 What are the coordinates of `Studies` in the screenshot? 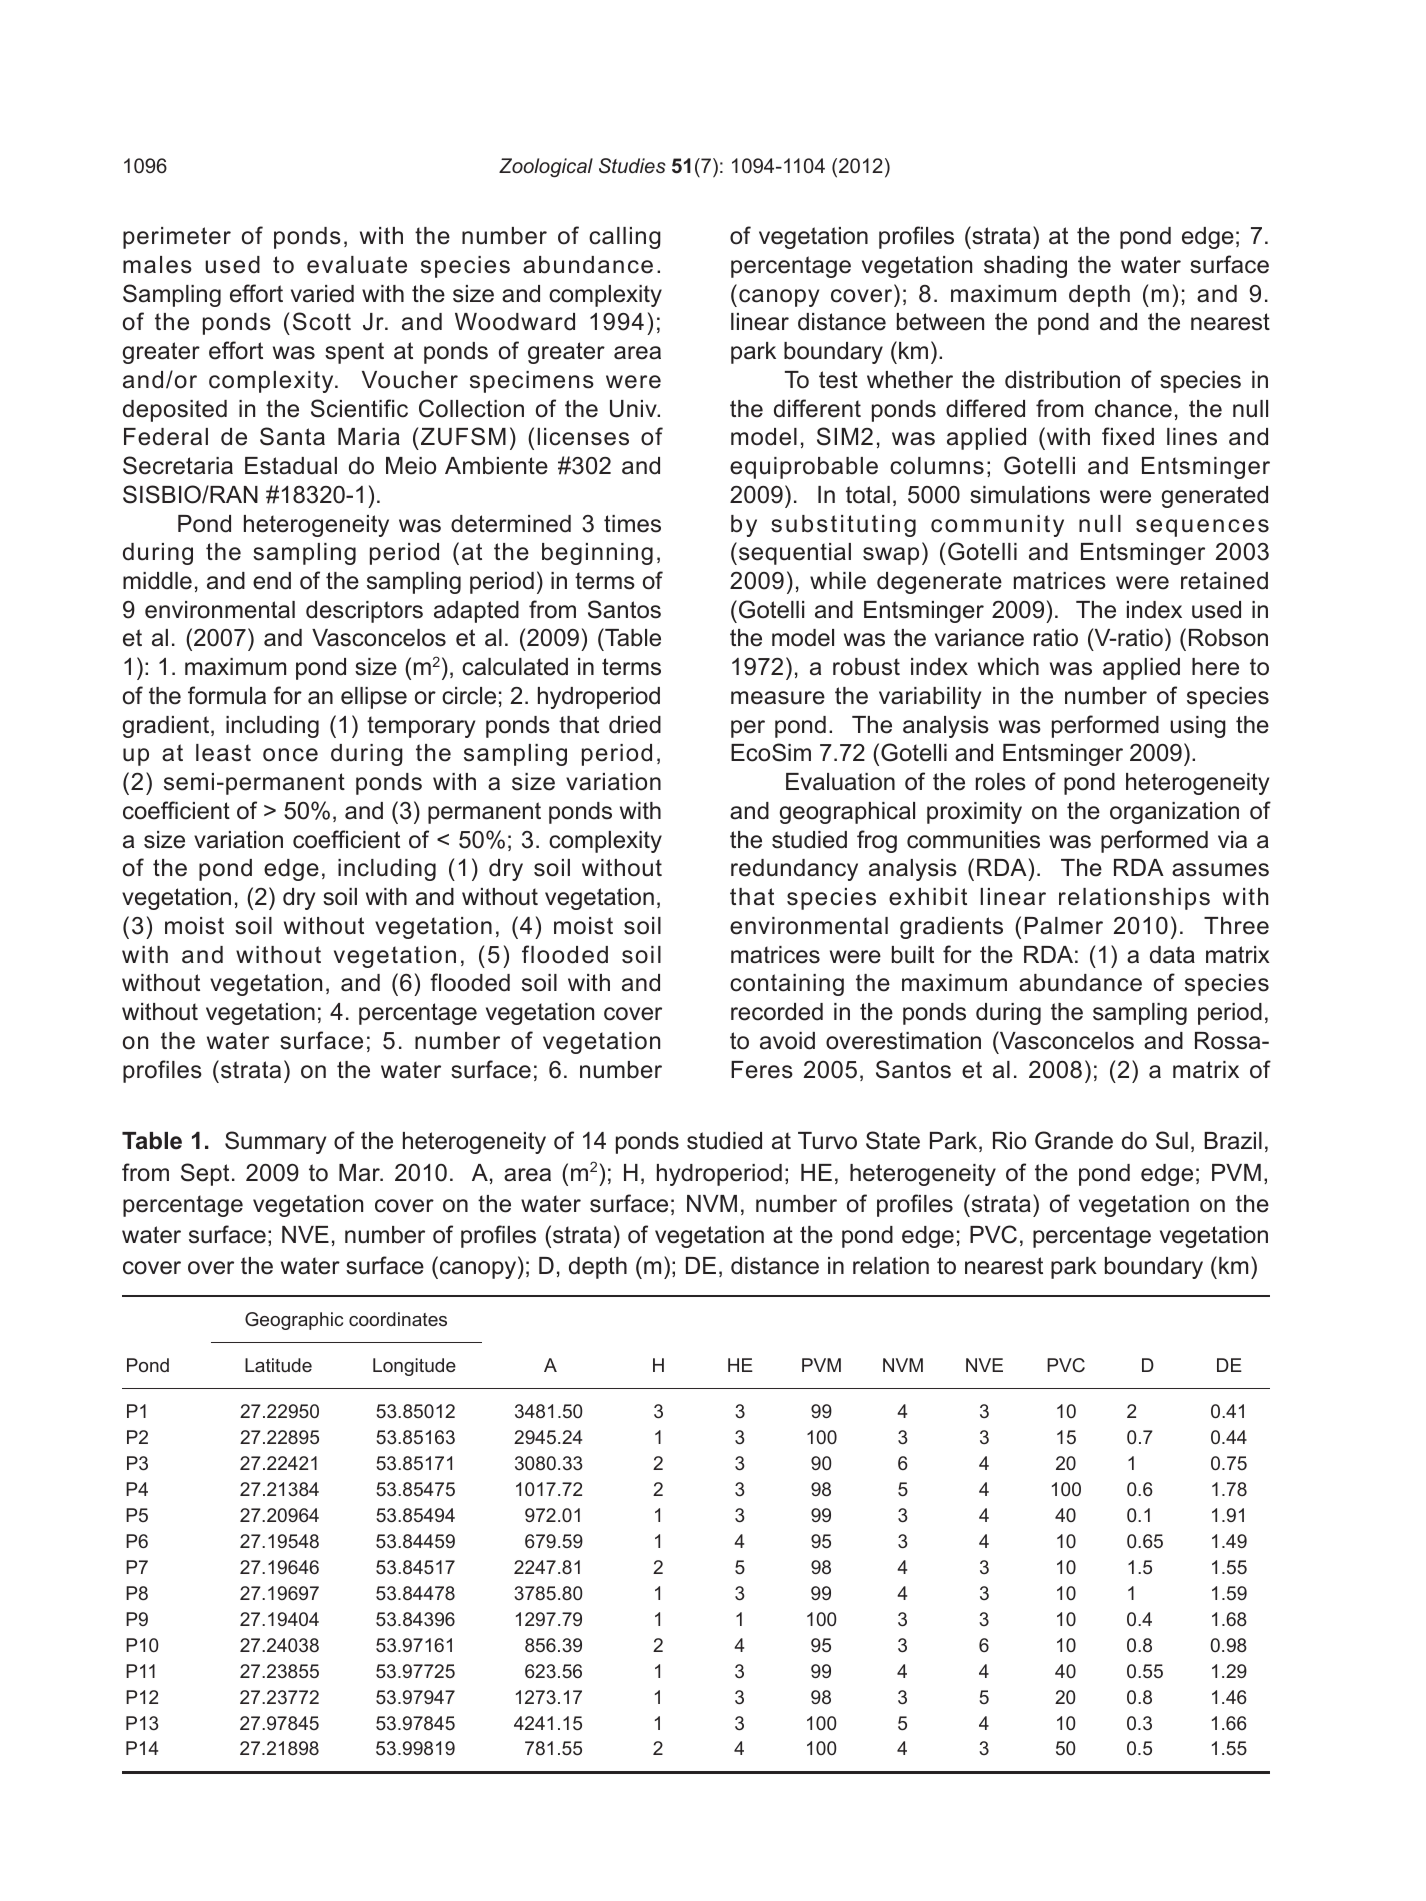 It's located at (632, 166).
